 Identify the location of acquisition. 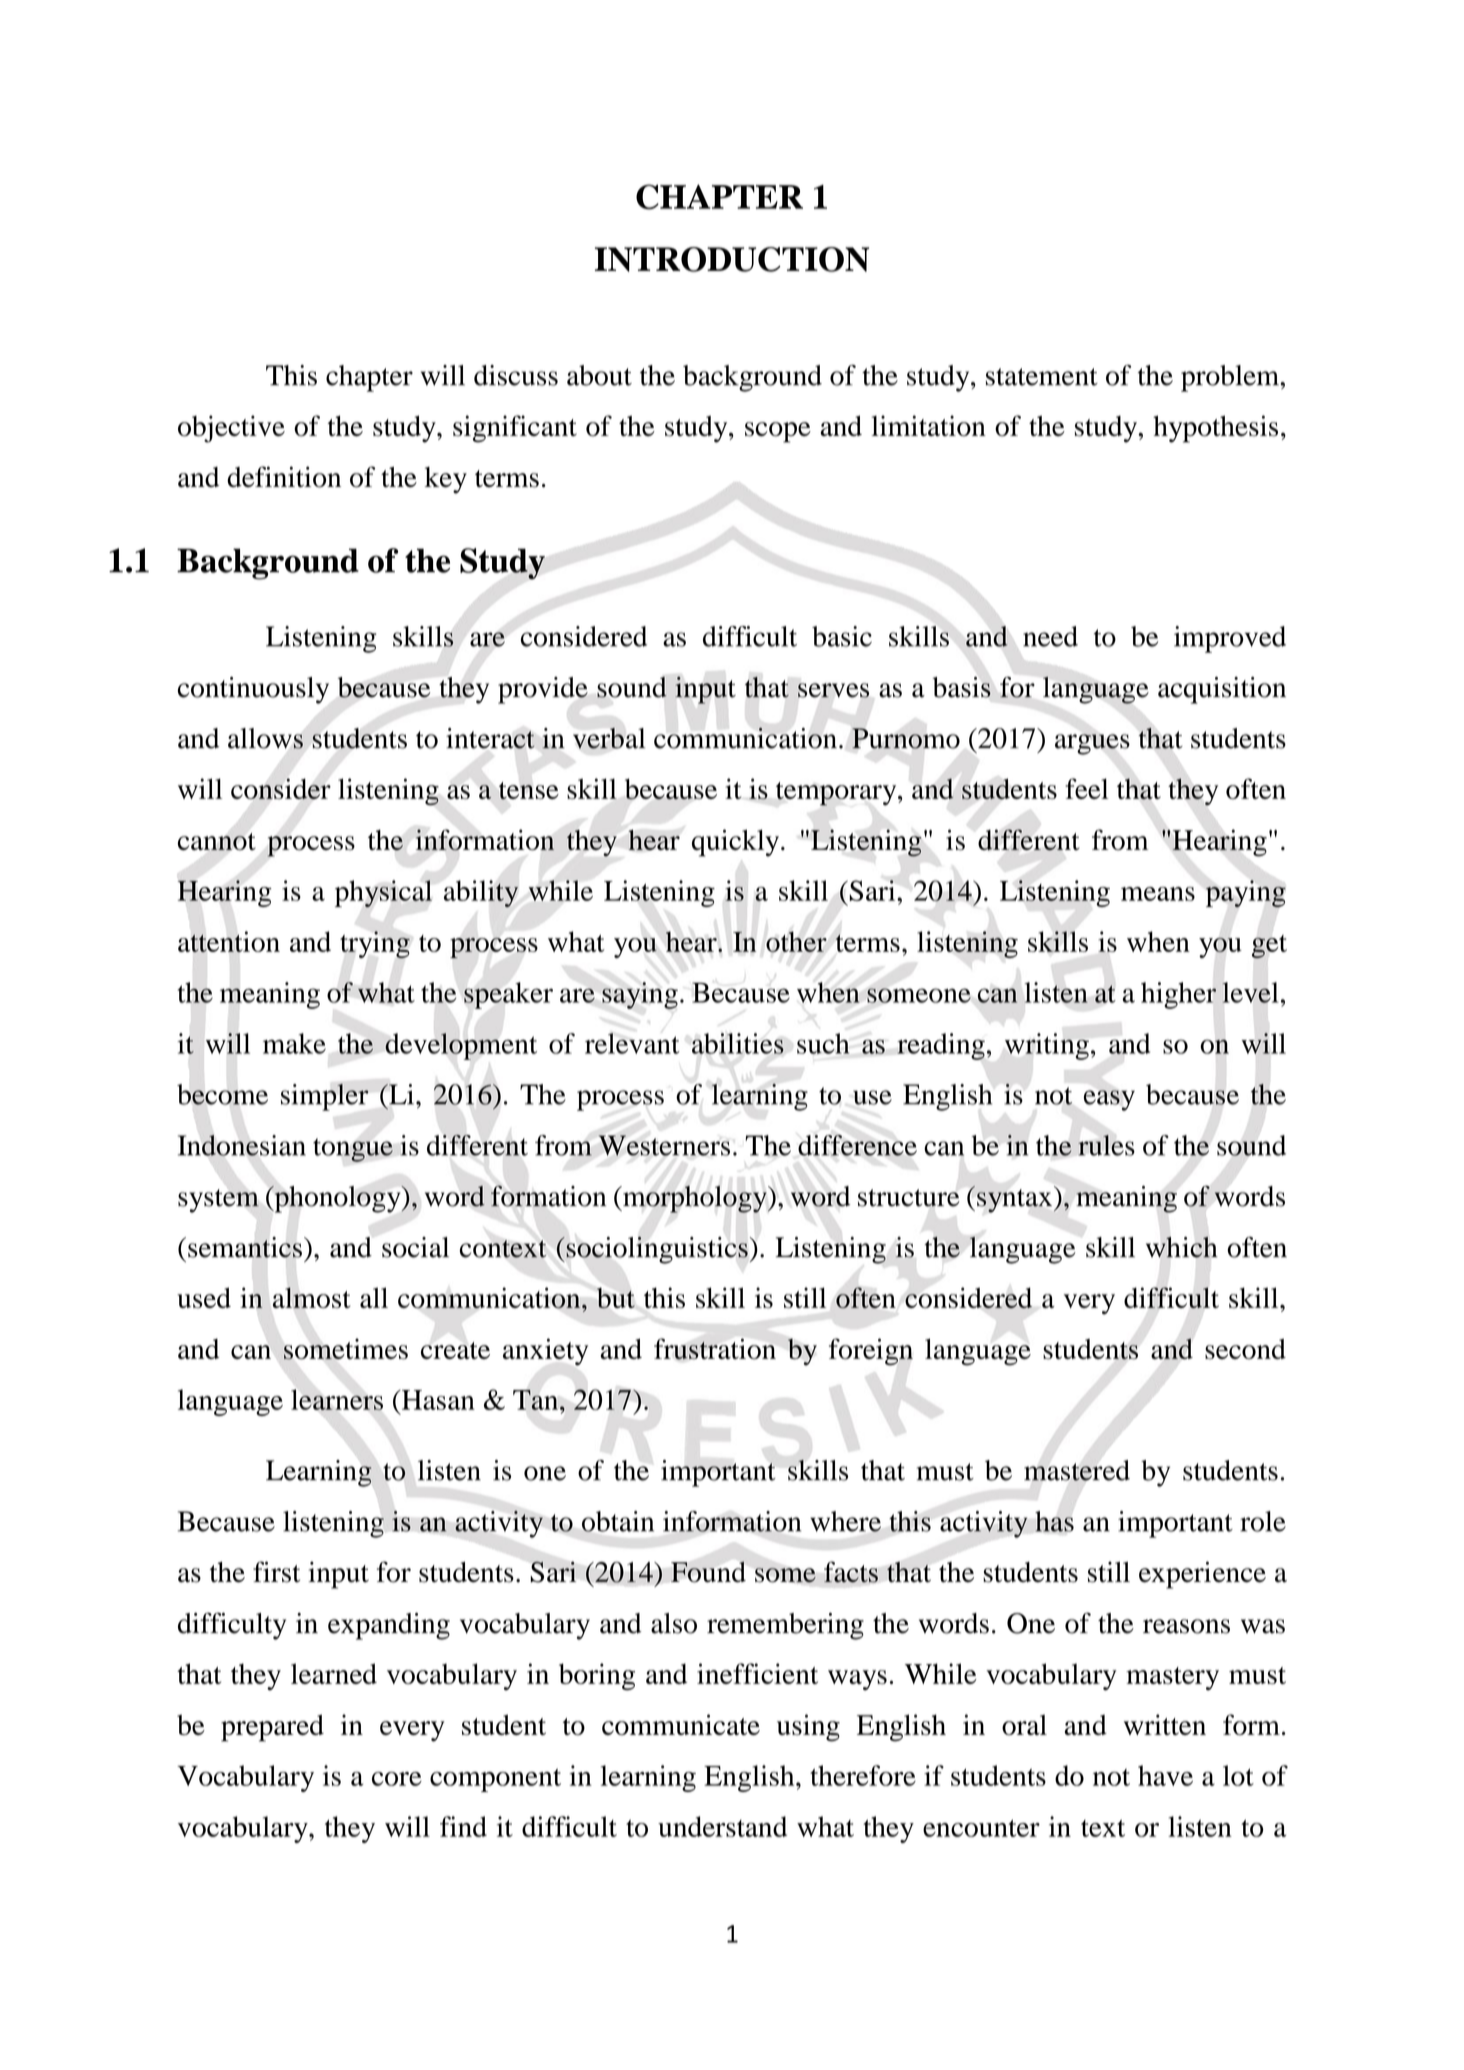
(1222, 690).
